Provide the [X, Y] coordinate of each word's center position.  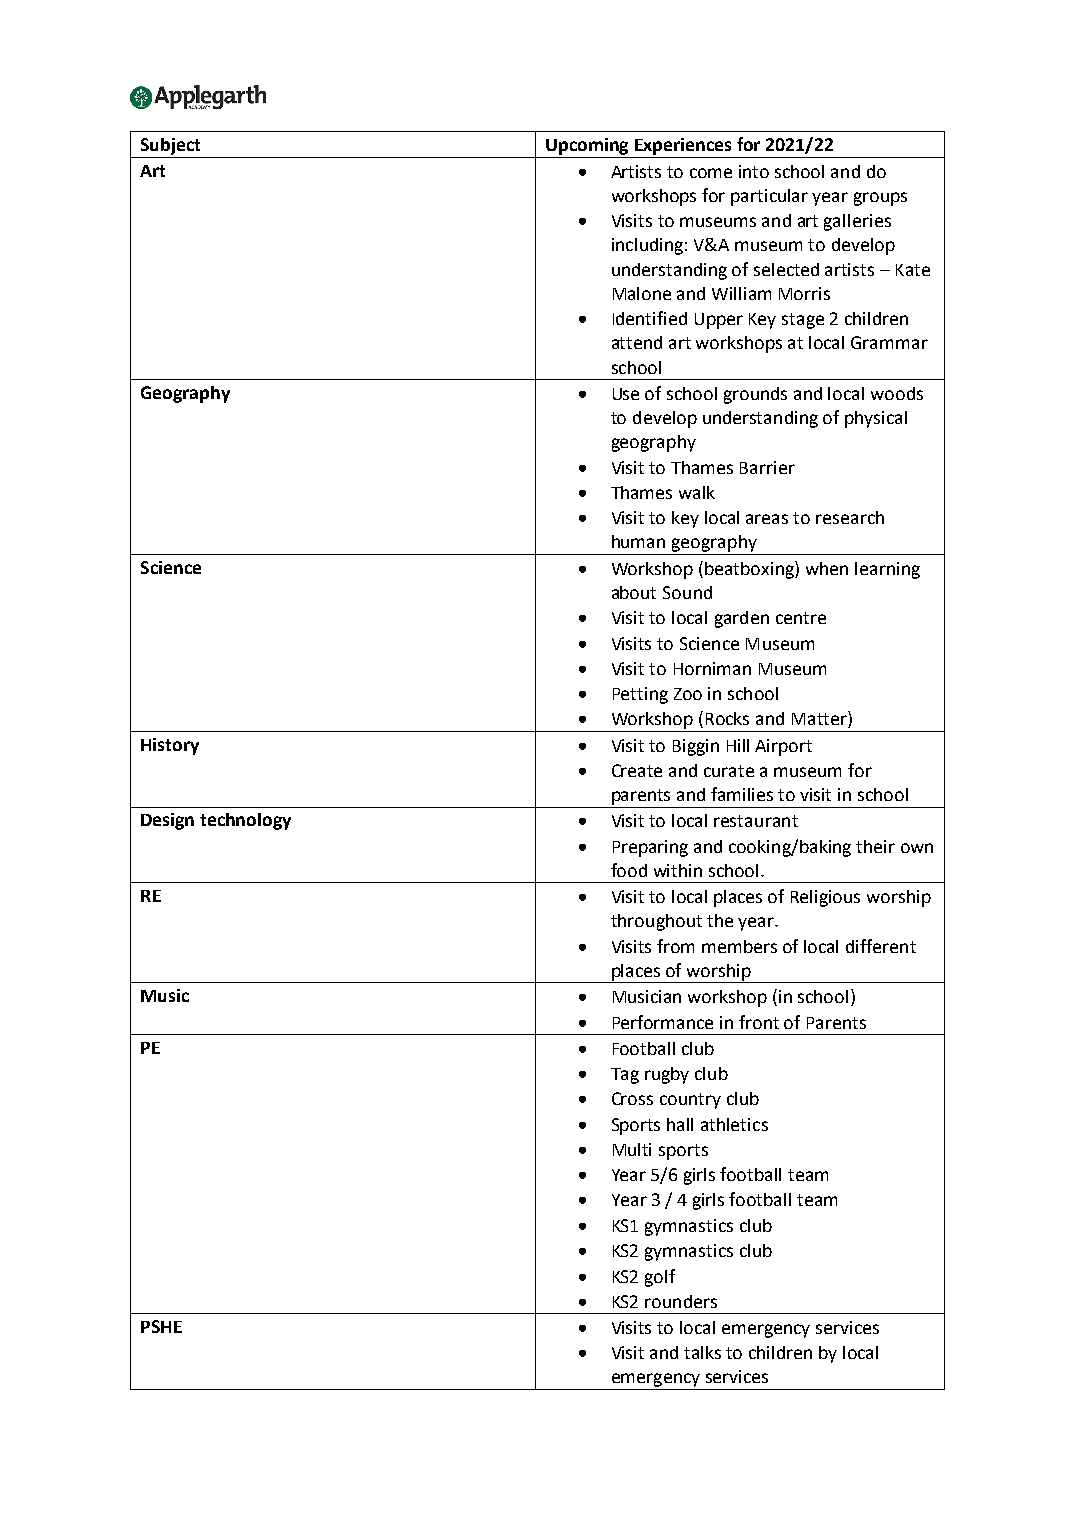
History [170, 746]
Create [637, 770]
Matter [820, 719]
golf [660, 1278]
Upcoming [587, 146]
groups [880, 199]
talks [702, 1352]
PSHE [161, 1326]
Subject [170, 146]
